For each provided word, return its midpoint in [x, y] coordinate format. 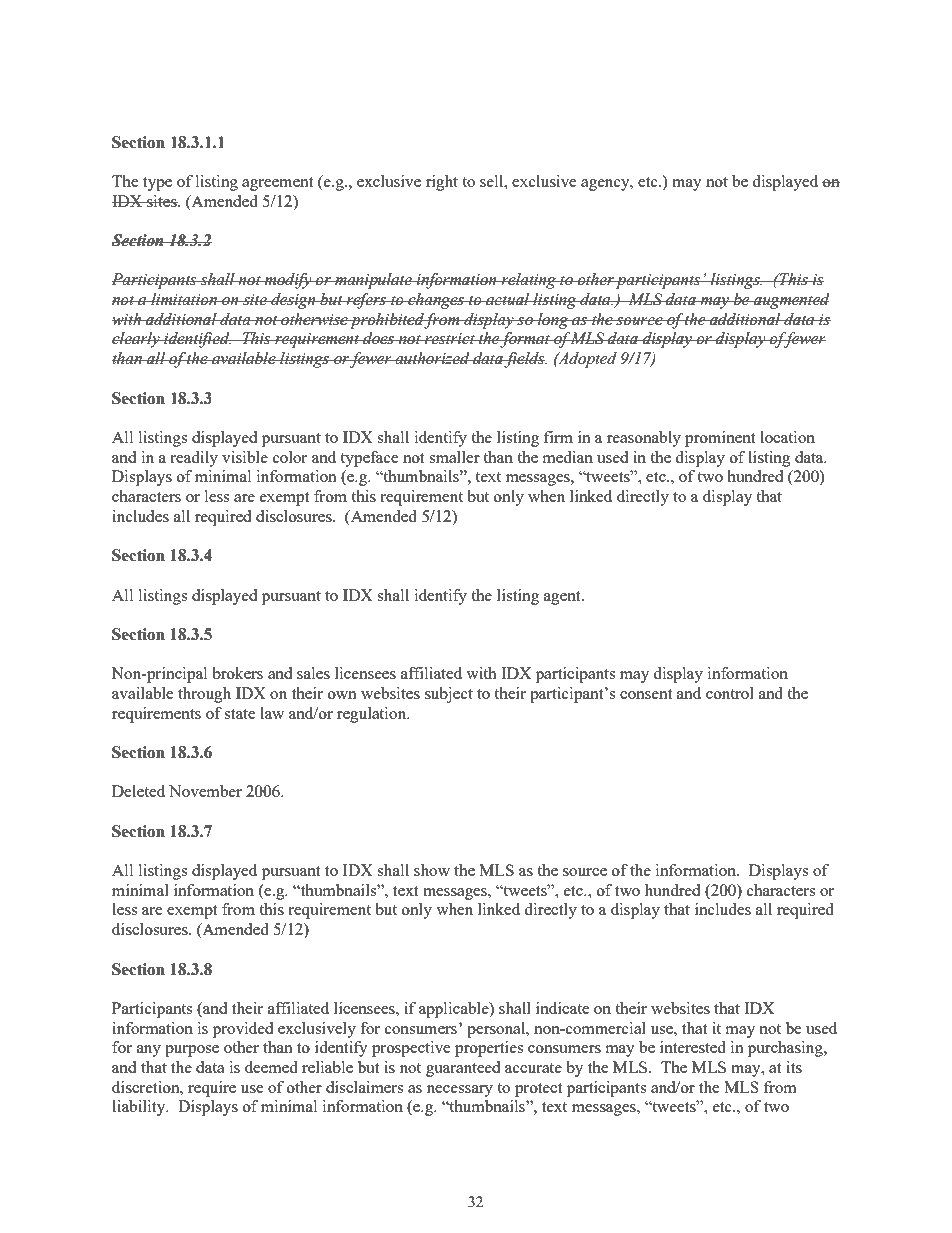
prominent [720, 439]
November [205, 791]
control [730, 693]
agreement [277, 184]
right [442, 183]
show [432, 870]
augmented [791, 301]
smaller [454, 457]
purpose [192, 1051]
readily [194, 459]
